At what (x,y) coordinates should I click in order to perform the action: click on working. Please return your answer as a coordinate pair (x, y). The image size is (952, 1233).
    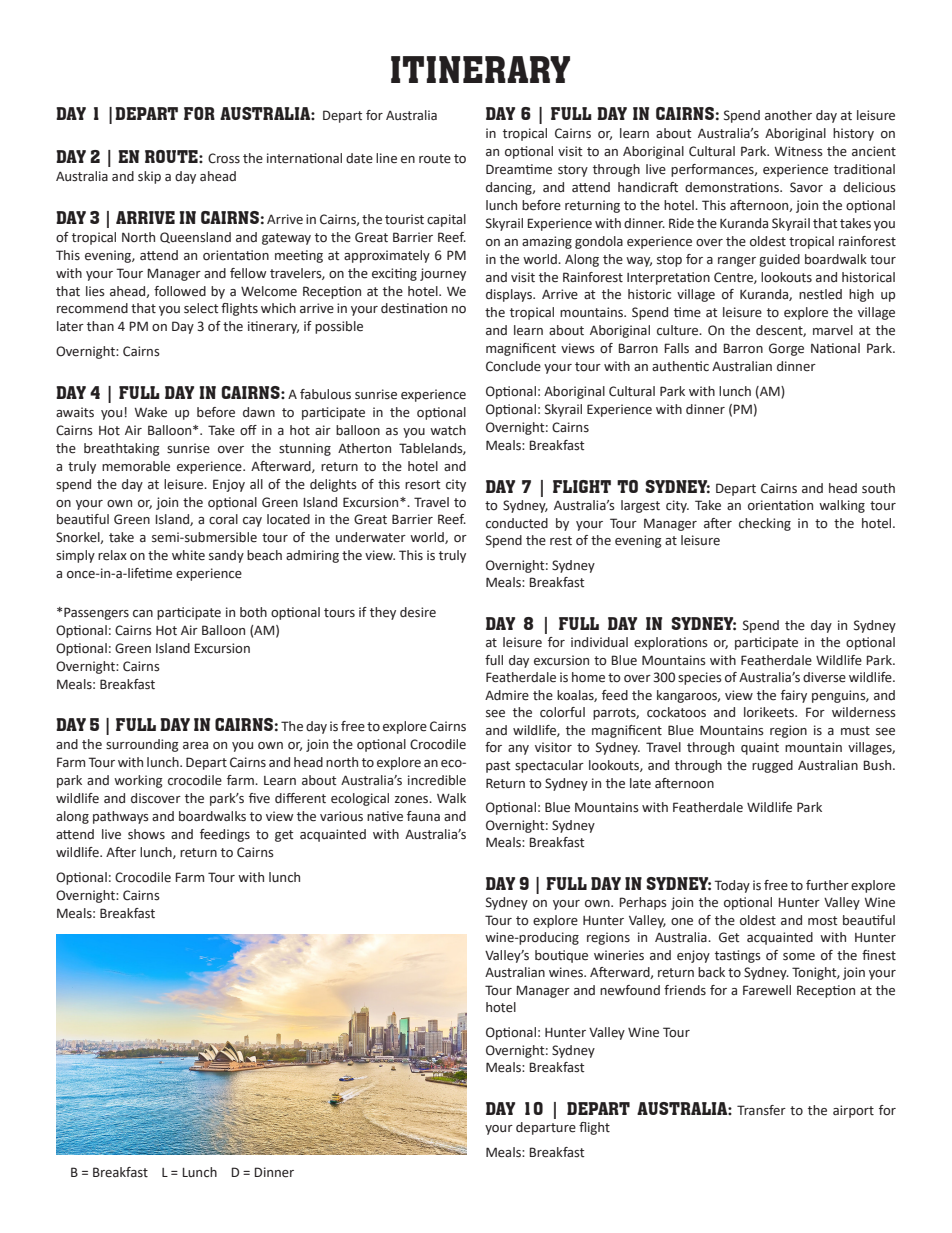
    Looking at the image, I should click on (138, 781).
